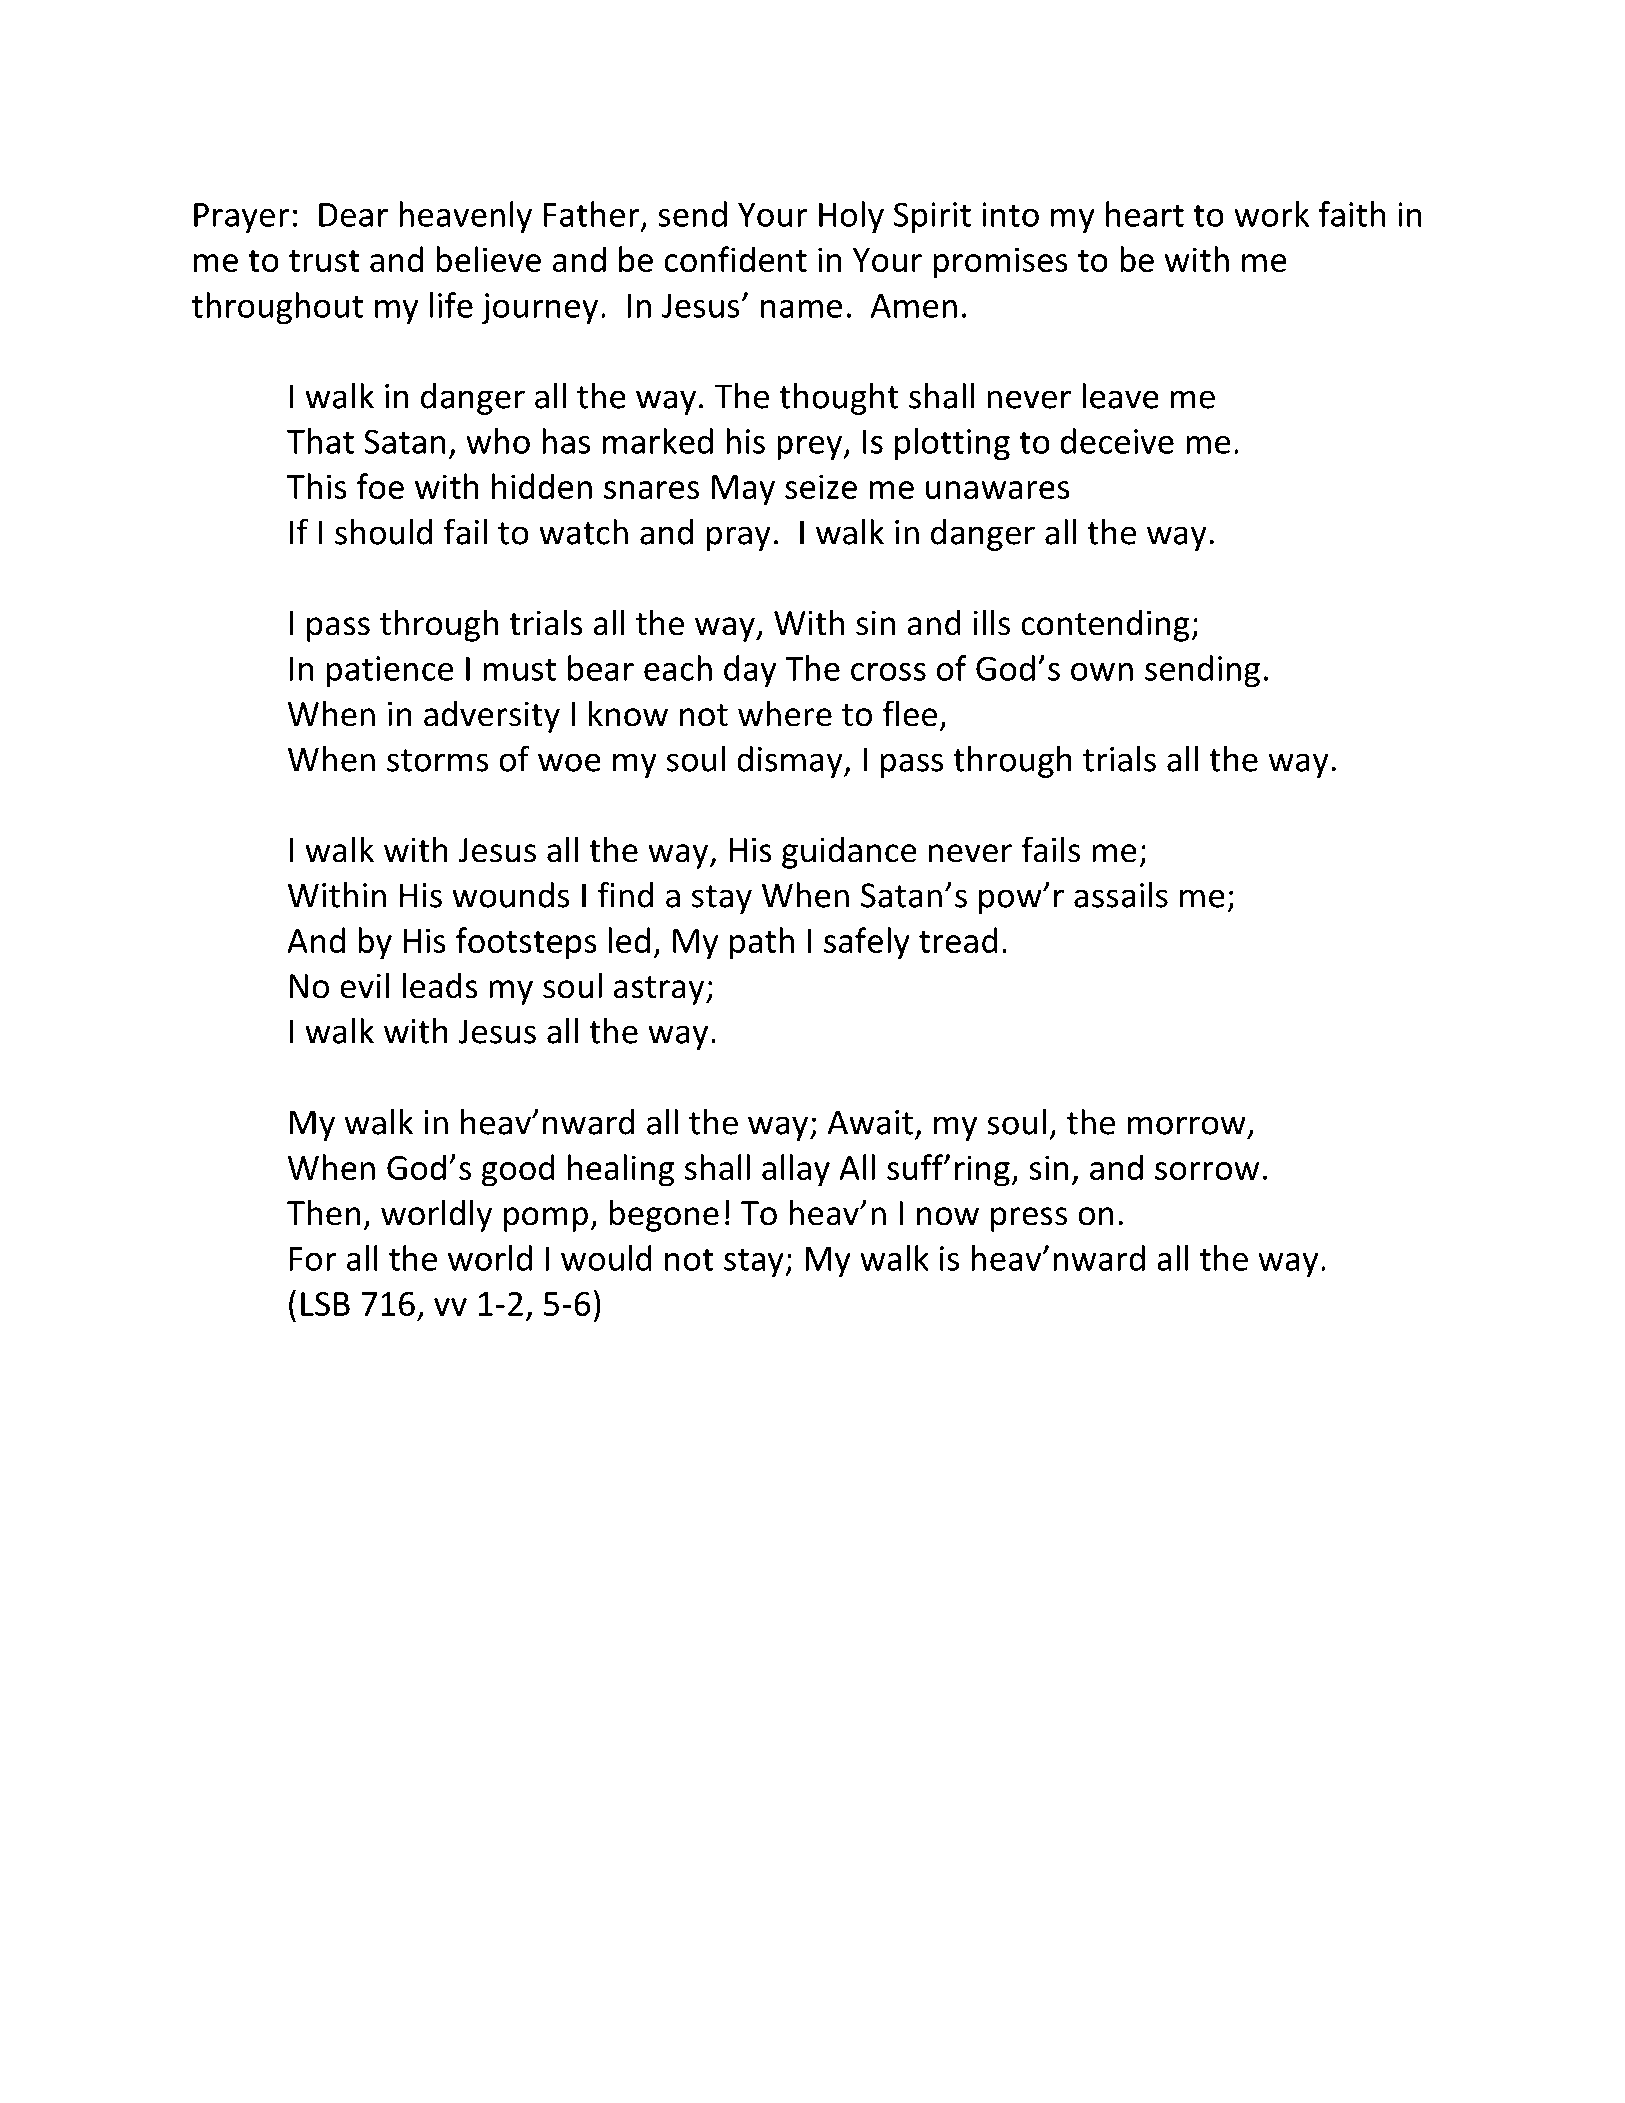  What do you see at coordinates (313, 1259) in the screenshot?
I see `For` at bounding box center [313, 1259].
